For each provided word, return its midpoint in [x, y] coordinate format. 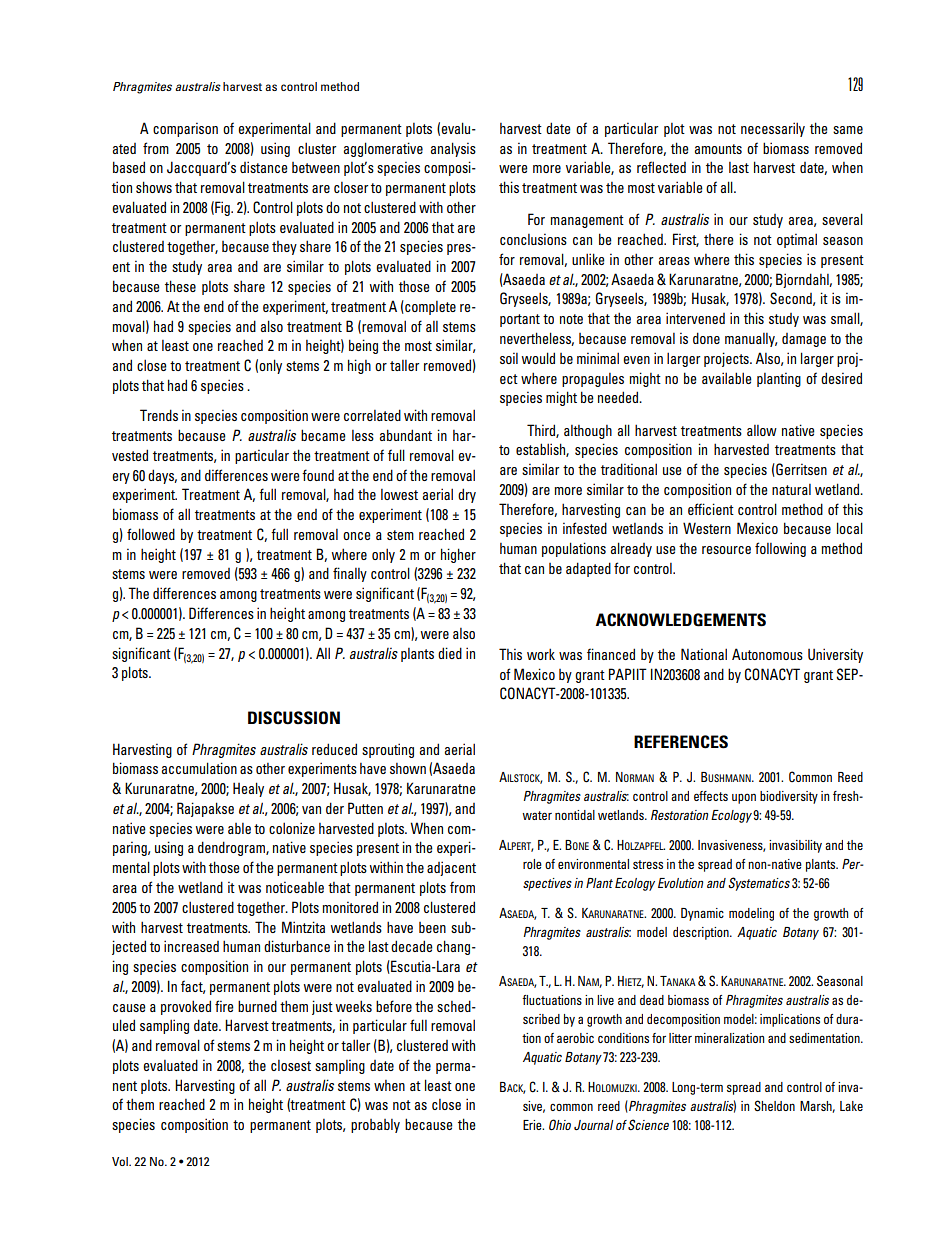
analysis [453, 149]
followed [151, 534]
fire [224, 1006]
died [450, 653]
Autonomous [767, 654]
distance [264, 167]
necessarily [773, 129]
